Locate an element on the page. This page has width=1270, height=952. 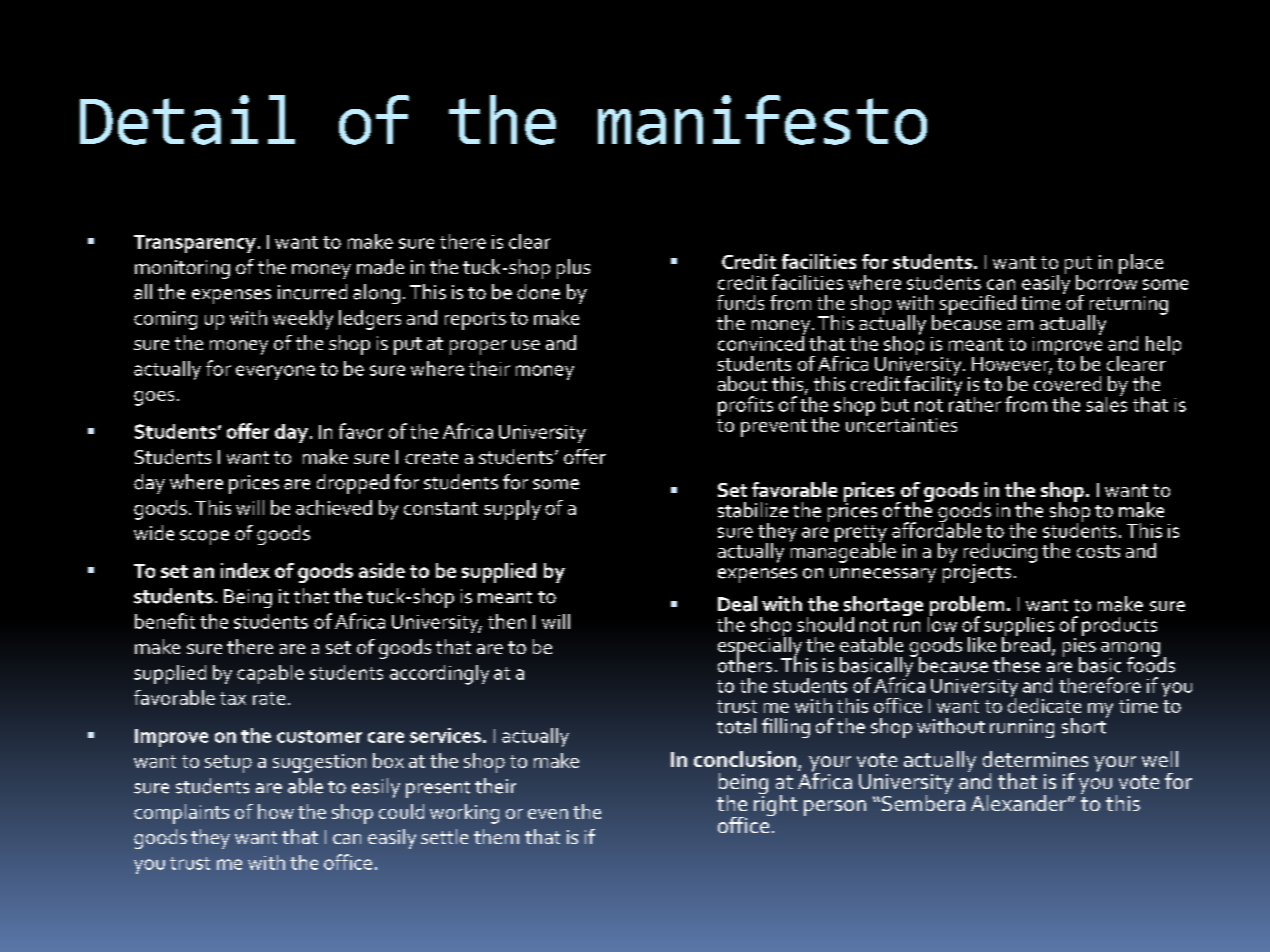
manifesto is located at coordinates (762, 120).
